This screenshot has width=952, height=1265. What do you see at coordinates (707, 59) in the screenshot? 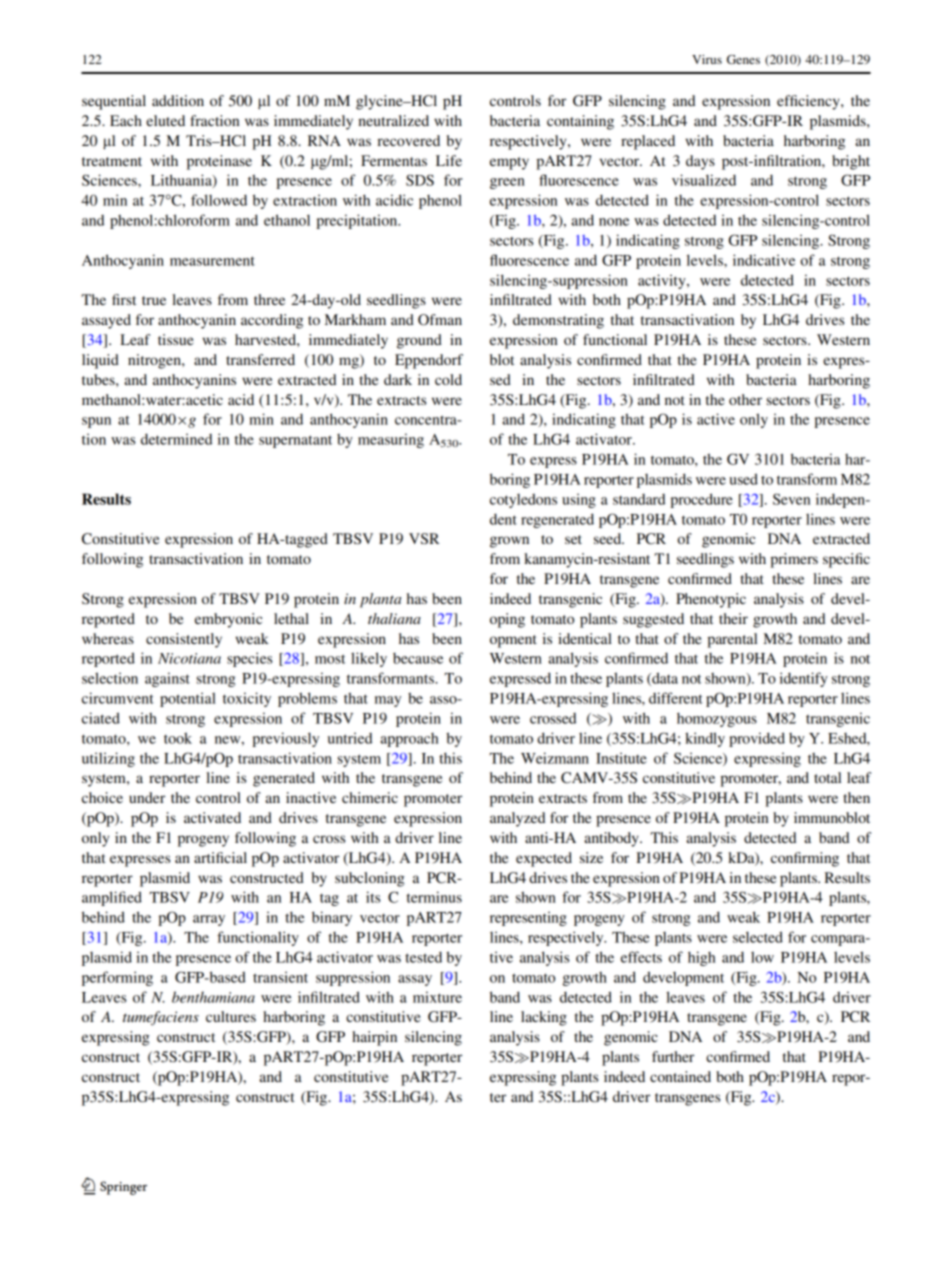
I see `Virus` at bounding box center [707, 59].
